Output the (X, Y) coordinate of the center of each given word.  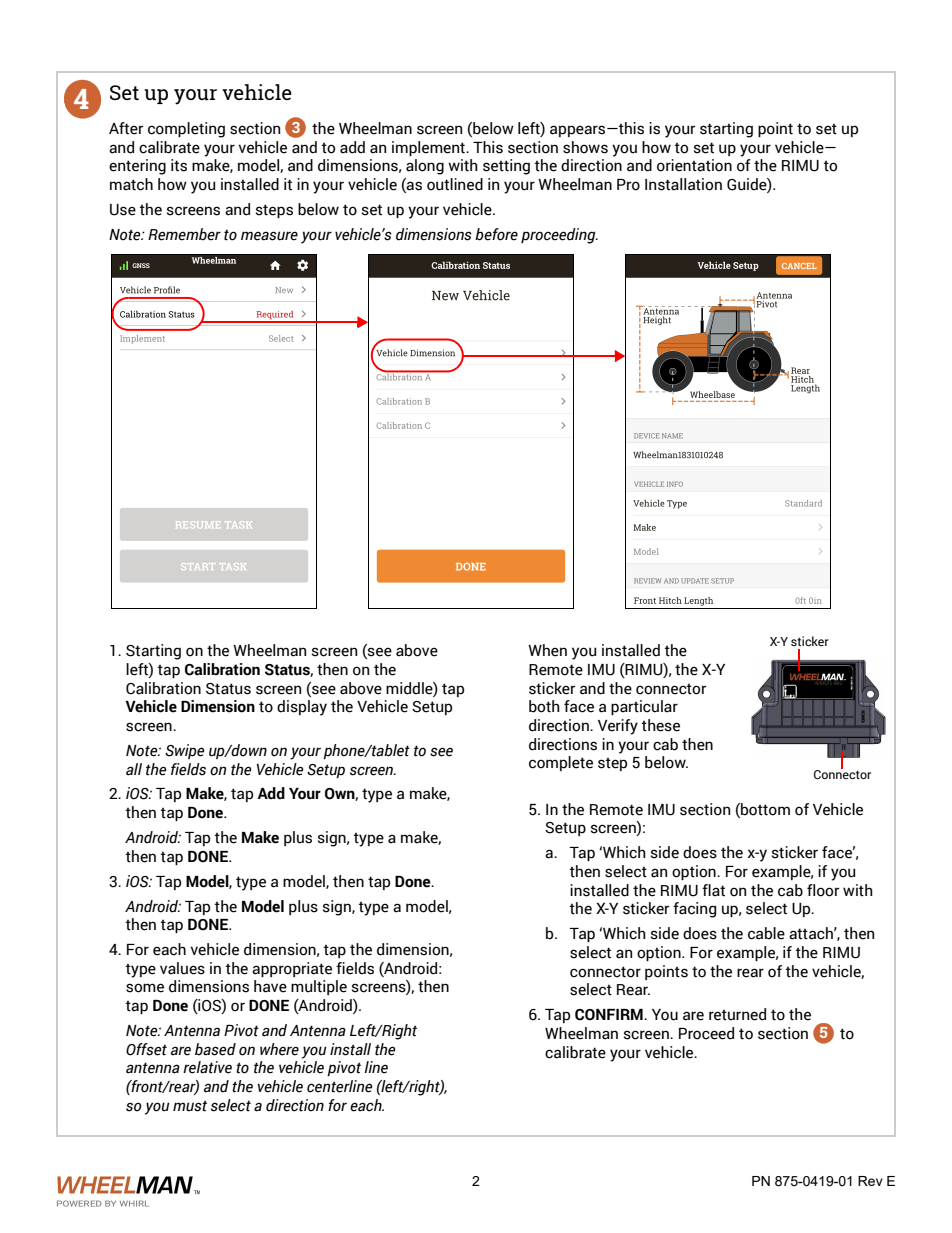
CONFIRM (610, 1015)
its (179, 165)
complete (561, 763)
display (302, 708)
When (547, 650)
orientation (694, 165)
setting (506, 167)
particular (644, 707)
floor (823, 890)
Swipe (185, 751)
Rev (870, 1181)
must (190, 1106)
